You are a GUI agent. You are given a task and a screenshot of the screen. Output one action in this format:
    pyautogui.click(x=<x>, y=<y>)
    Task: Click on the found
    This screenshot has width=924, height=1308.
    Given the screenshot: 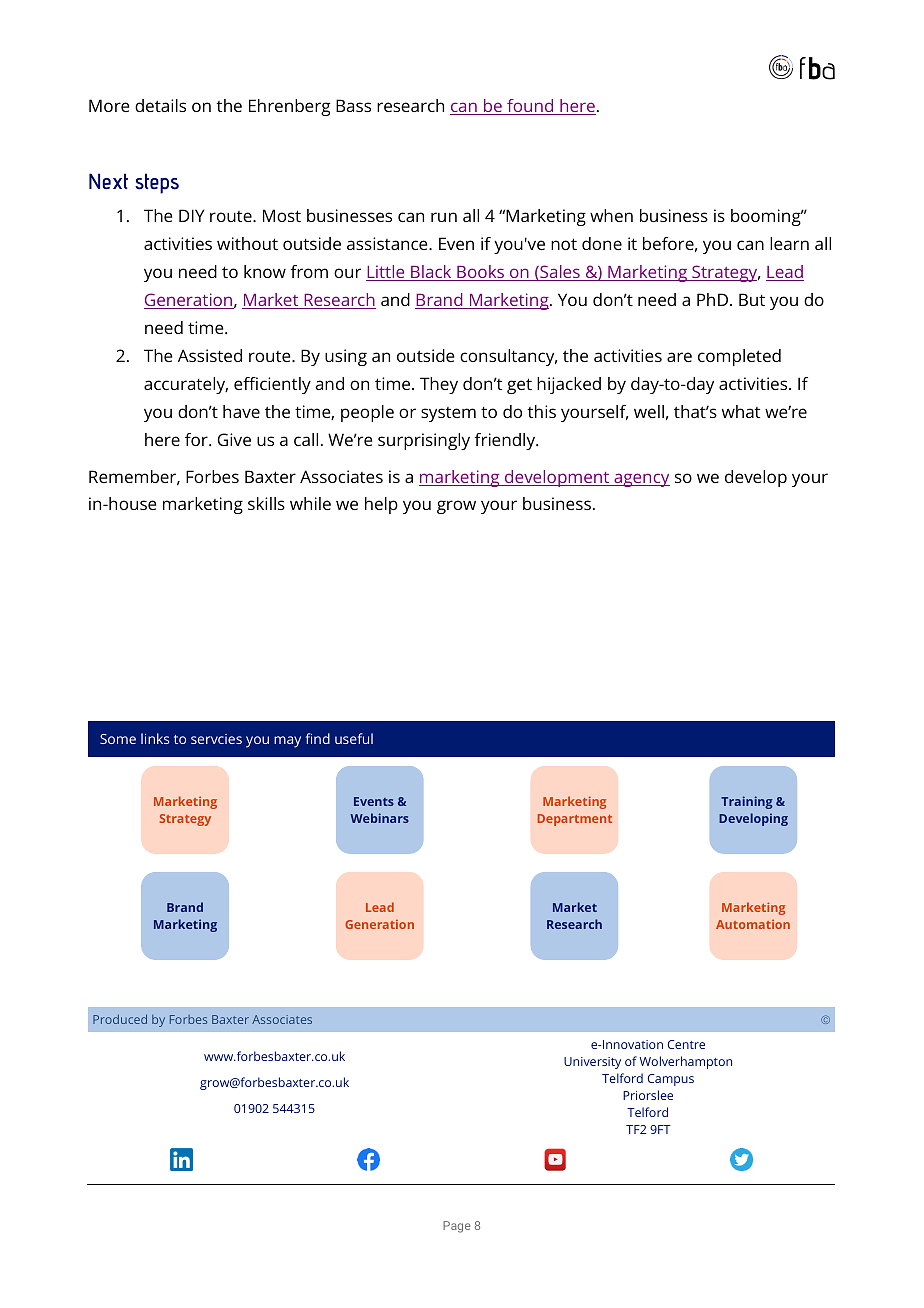 What is the action you would take?
    pyautogui.click(x=530, y=107)
